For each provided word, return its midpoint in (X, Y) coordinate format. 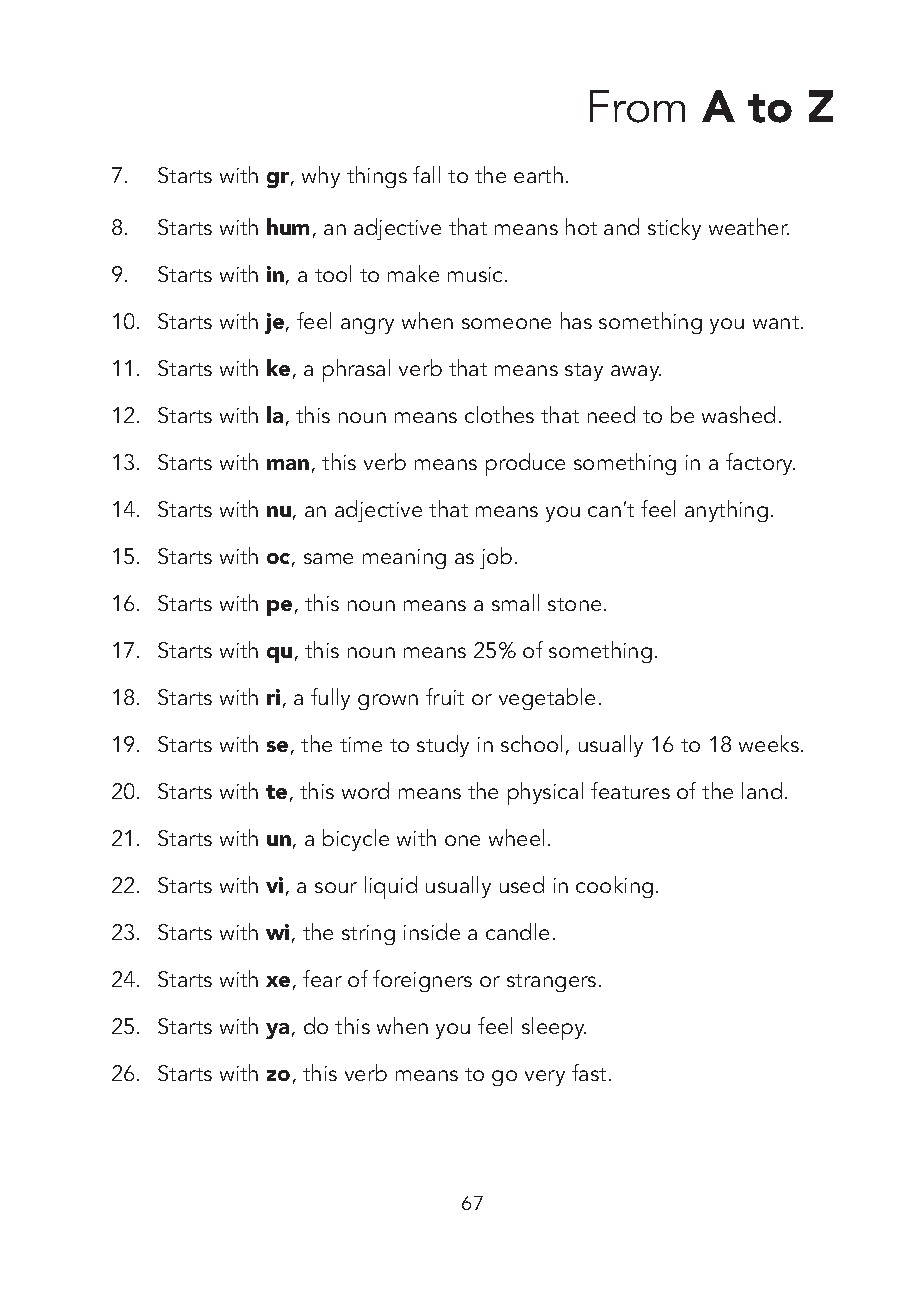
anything (726, 511)
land (762, 790)
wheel (516, 837)
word (365, 790)
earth (538, 174)
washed (738, 414)
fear (322, 978)
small (515, 602)
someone (506, 323)
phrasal (356, 370)
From (637, 106)
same (328, 558)
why (321, 177)
